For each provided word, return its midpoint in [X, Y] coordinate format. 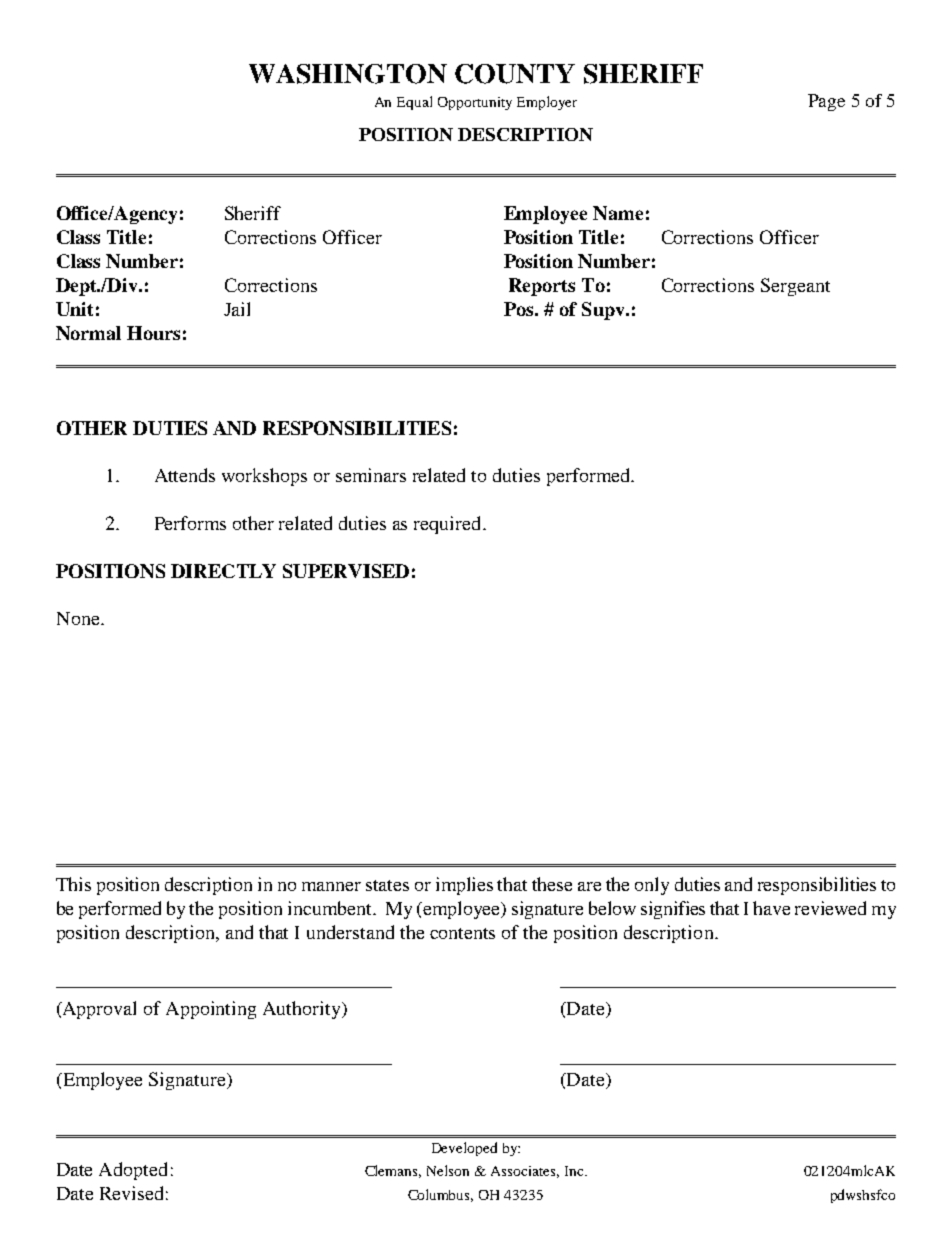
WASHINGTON [348, 74]
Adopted [133, 1171]
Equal [414, 103]
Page [826, 102]
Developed [464, 1149]
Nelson [448, 1170]
